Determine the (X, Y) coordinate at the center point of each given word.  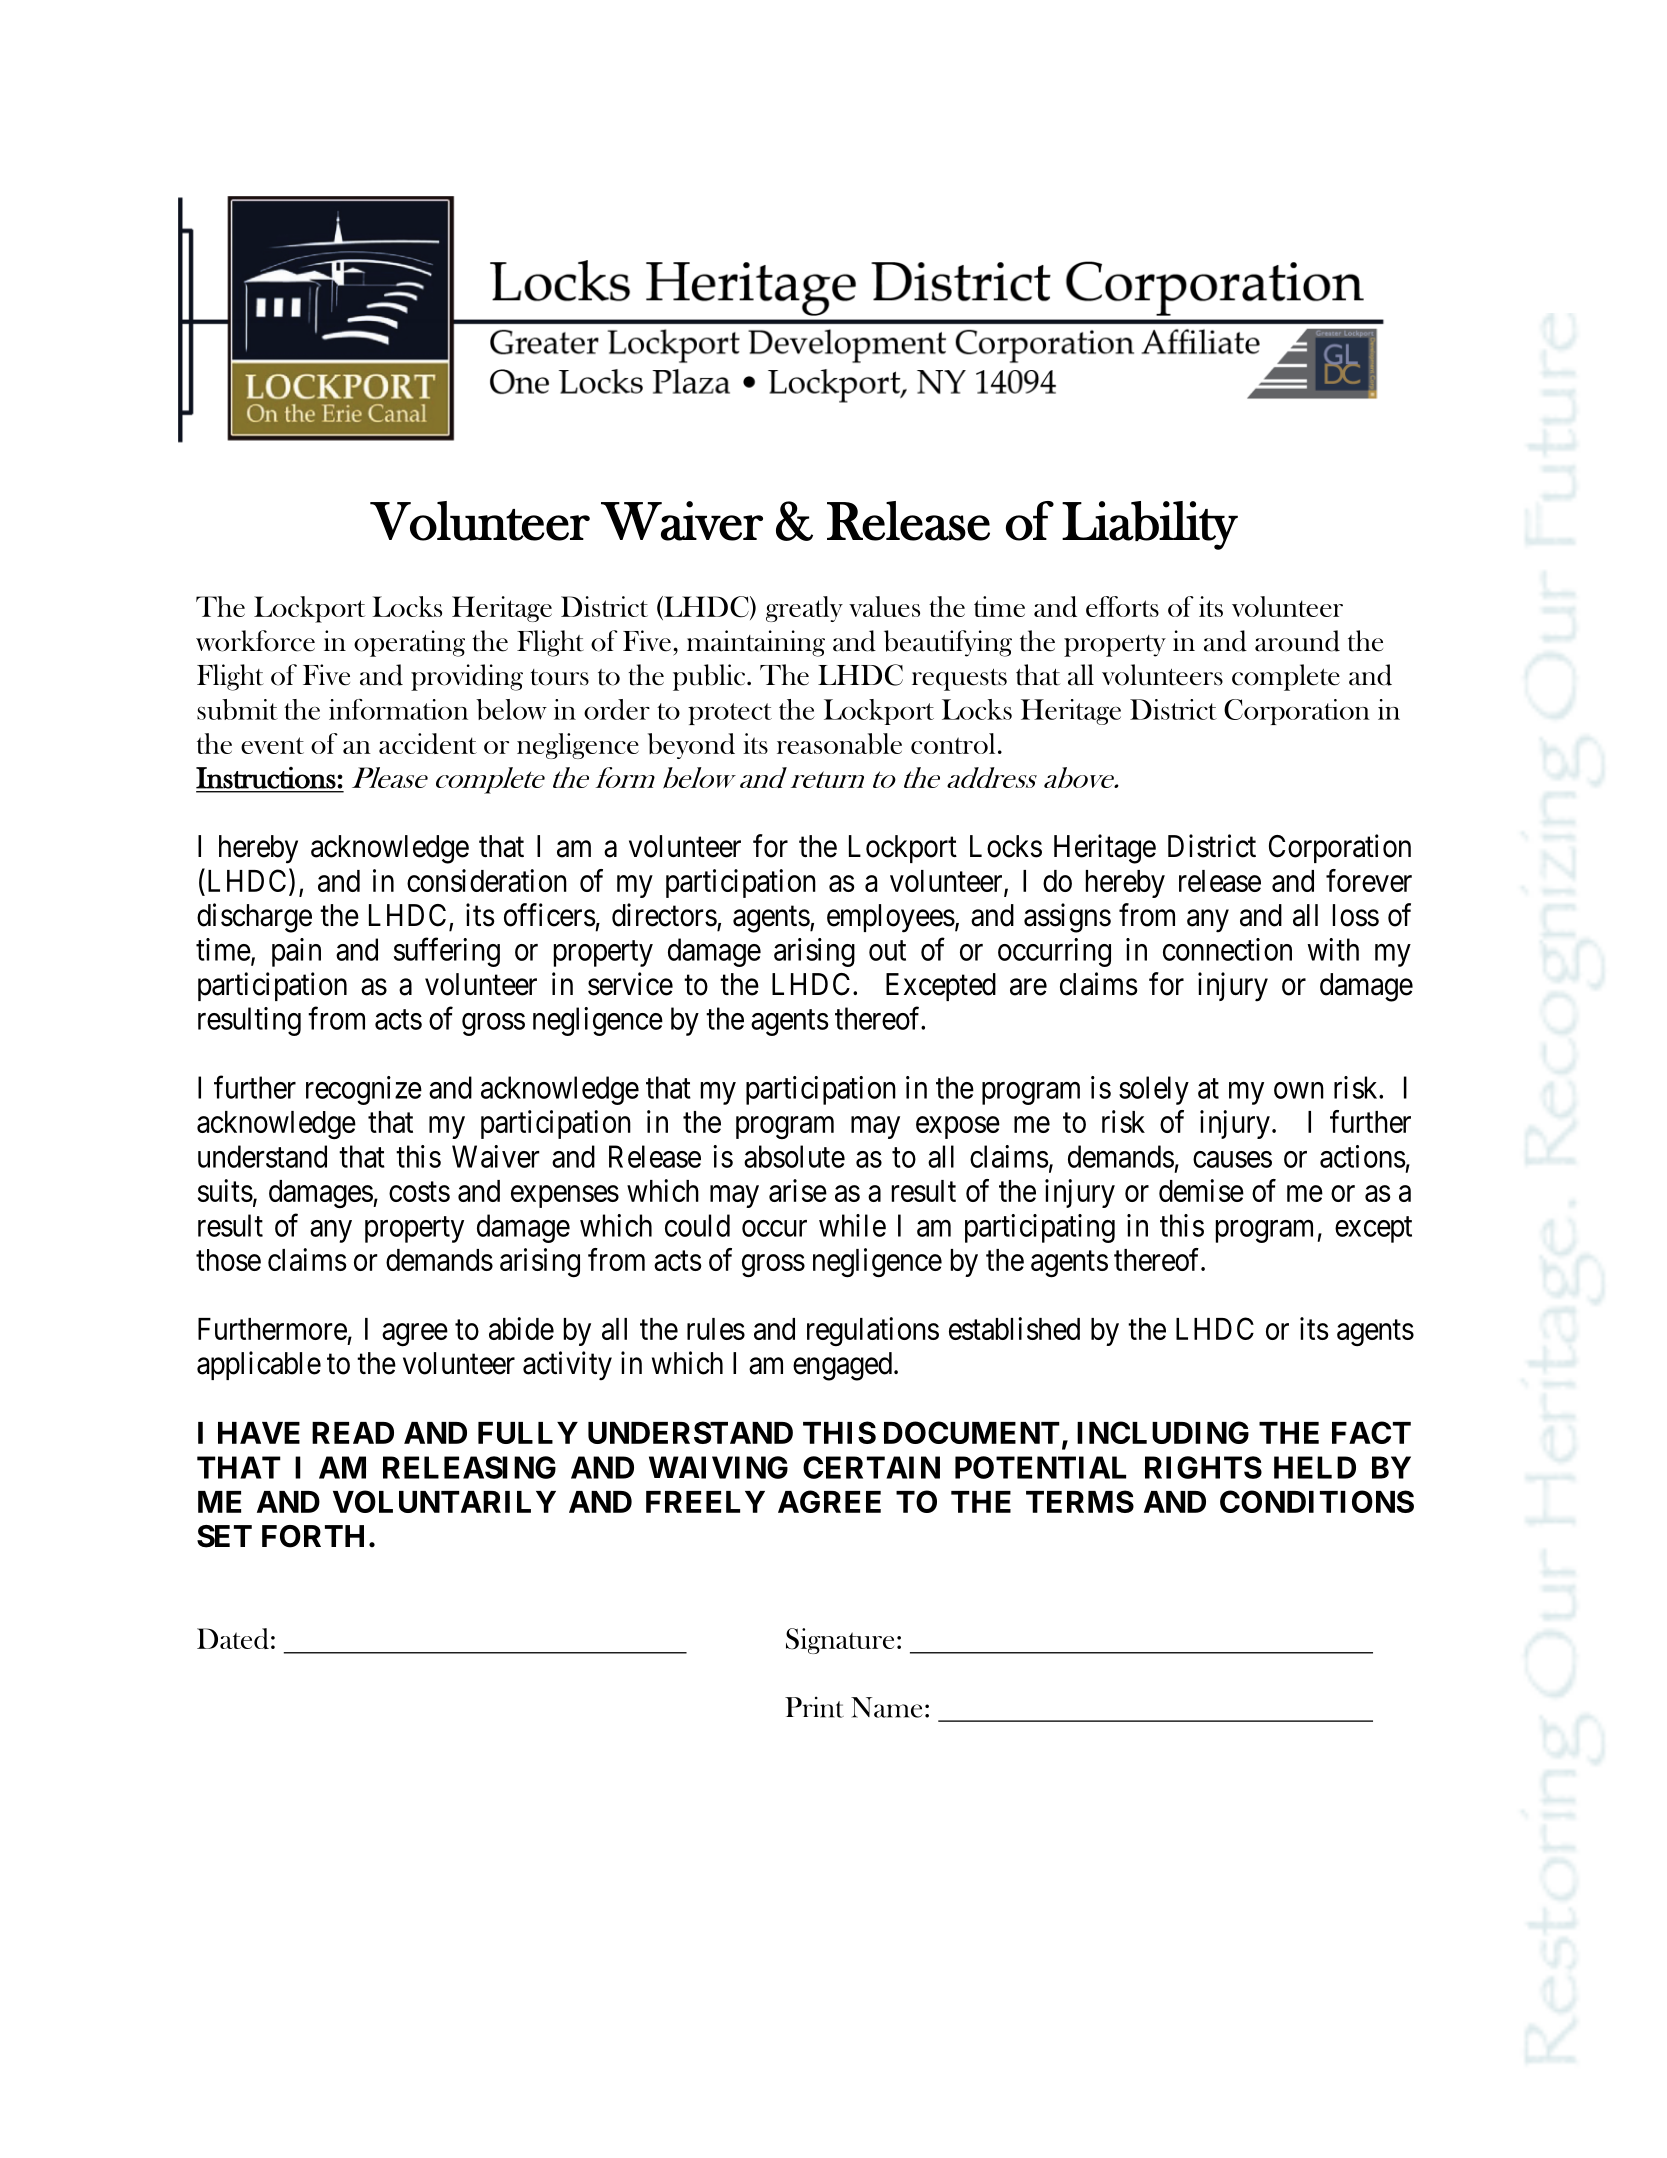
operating (409, 643)
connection (1227, 949)
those (228, 1260)
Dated (233, 1638)
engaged (842, 1366)
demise (1201, 1190)
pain (296, 952)
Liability (1150, 525)
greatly (804, 609)
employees (891, 918)
